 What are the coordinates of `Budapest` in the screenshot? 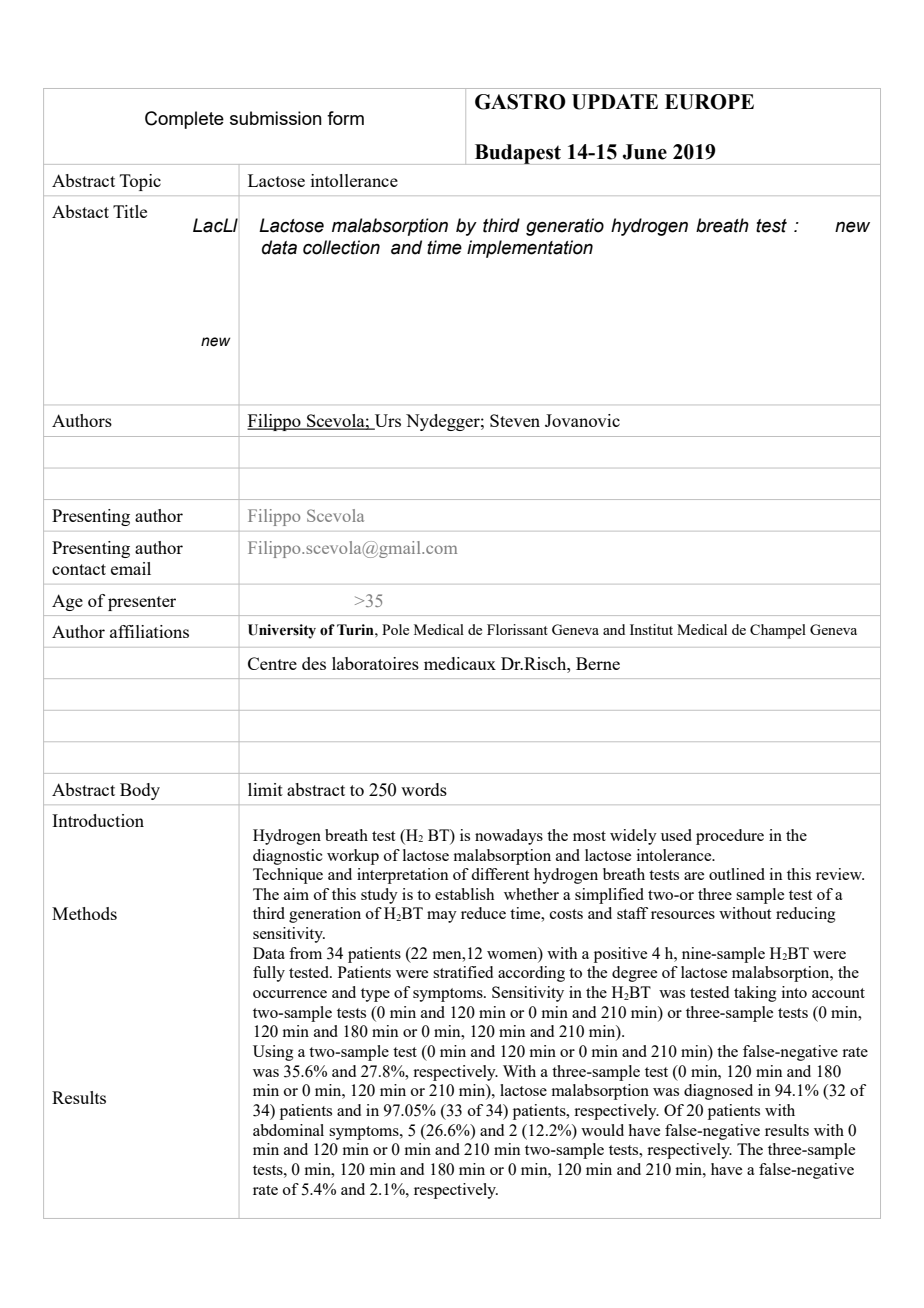 It's located at (517, 154).
